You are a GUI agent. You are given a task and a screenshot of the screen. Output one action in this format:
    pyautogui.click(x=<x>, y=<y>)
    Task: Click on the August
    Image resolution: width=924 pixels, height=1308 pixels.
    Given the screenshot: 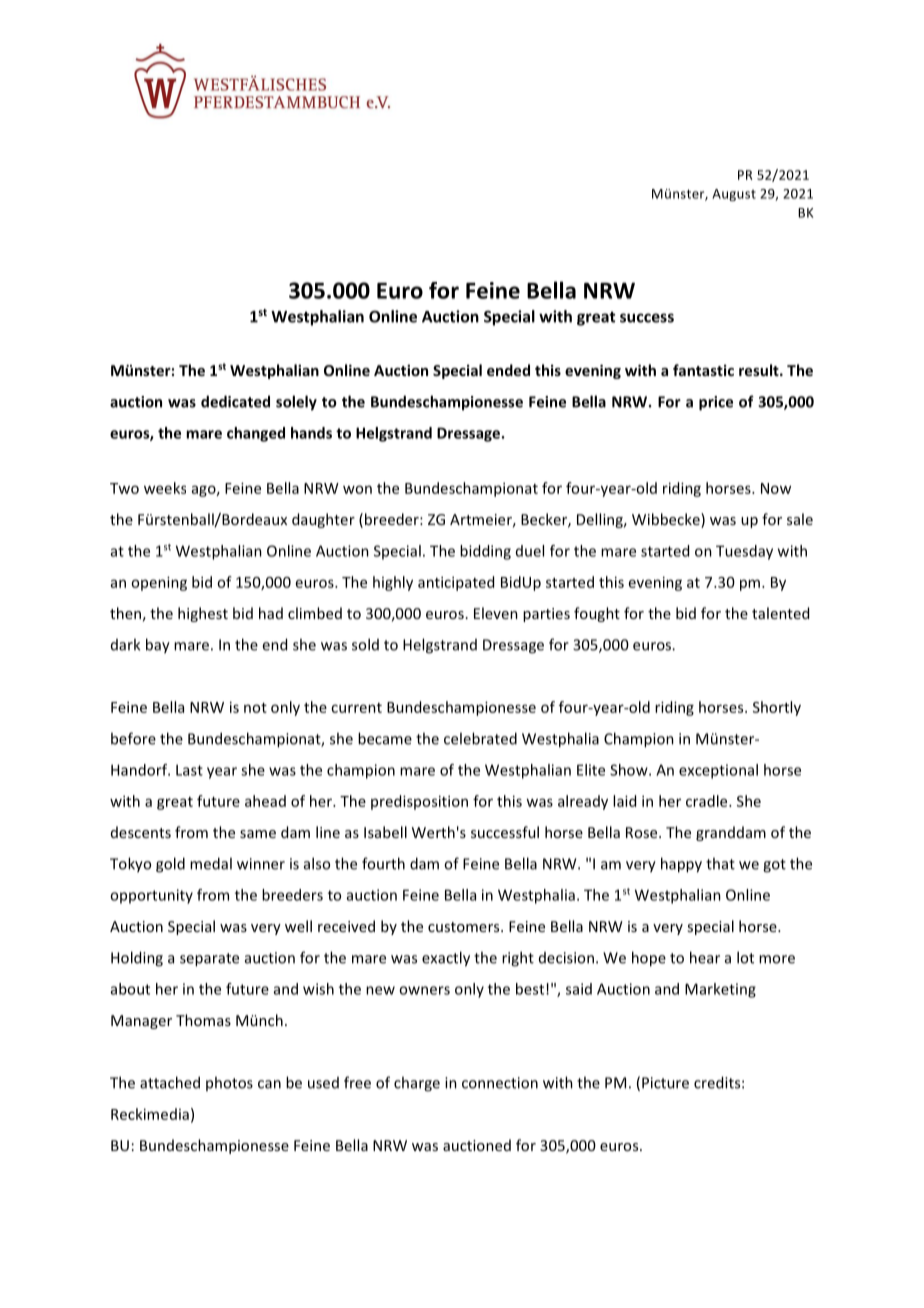 What is the action you would take?
    pyautogui.click(x=734, y=195)
